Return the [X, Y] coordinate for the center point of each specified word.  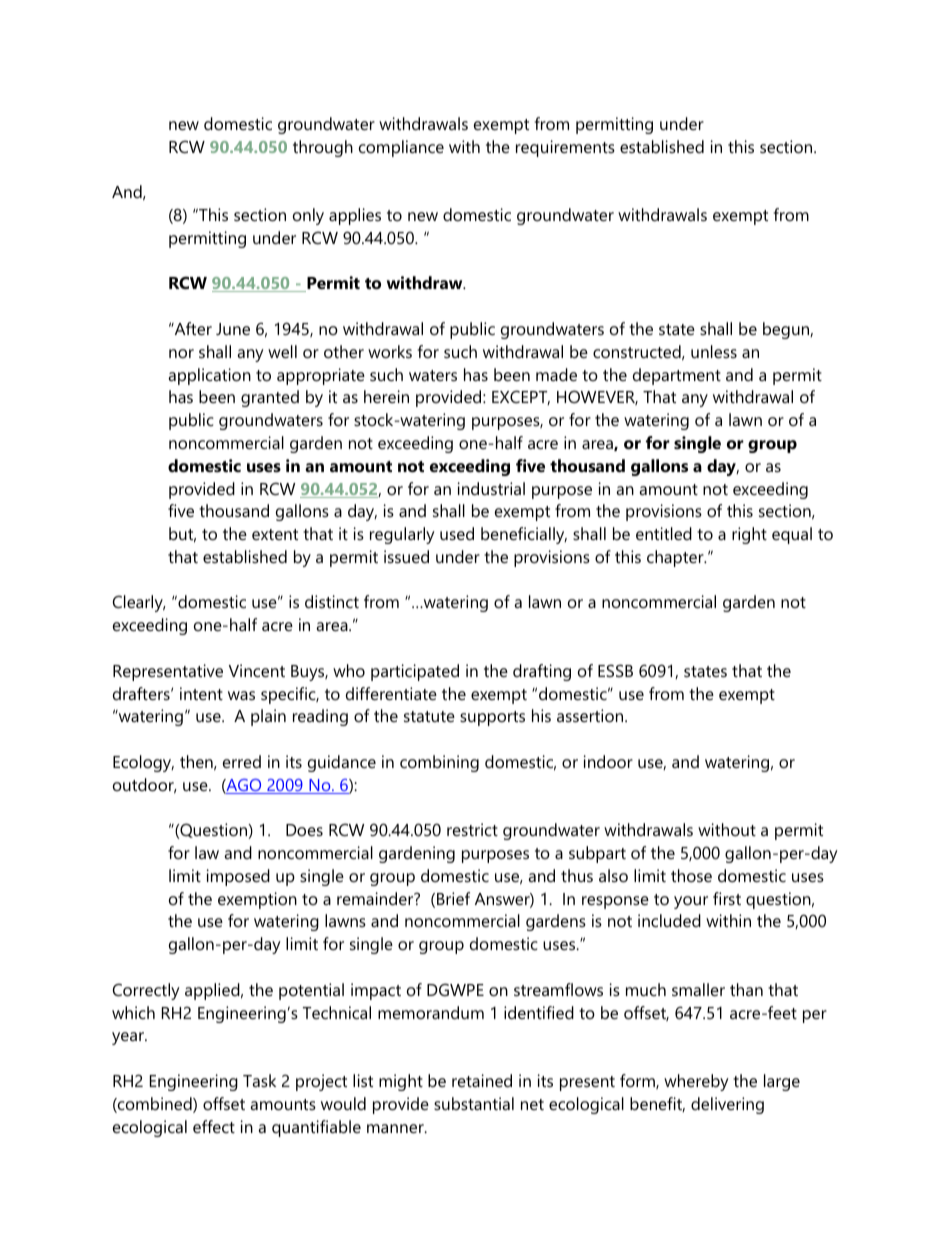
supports [492, 718]
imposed [238, 877]
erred [242, 761]
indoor [608, 761]
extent [275, 534]
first [727, 898]
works [390, 351]
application [209, 376]
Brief [453, 898]
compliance [401, 148]
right [749, 535]
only [308, 216]
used [457, 533]
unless [714, 351]
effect [214, 1126]
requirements [565, 148]
